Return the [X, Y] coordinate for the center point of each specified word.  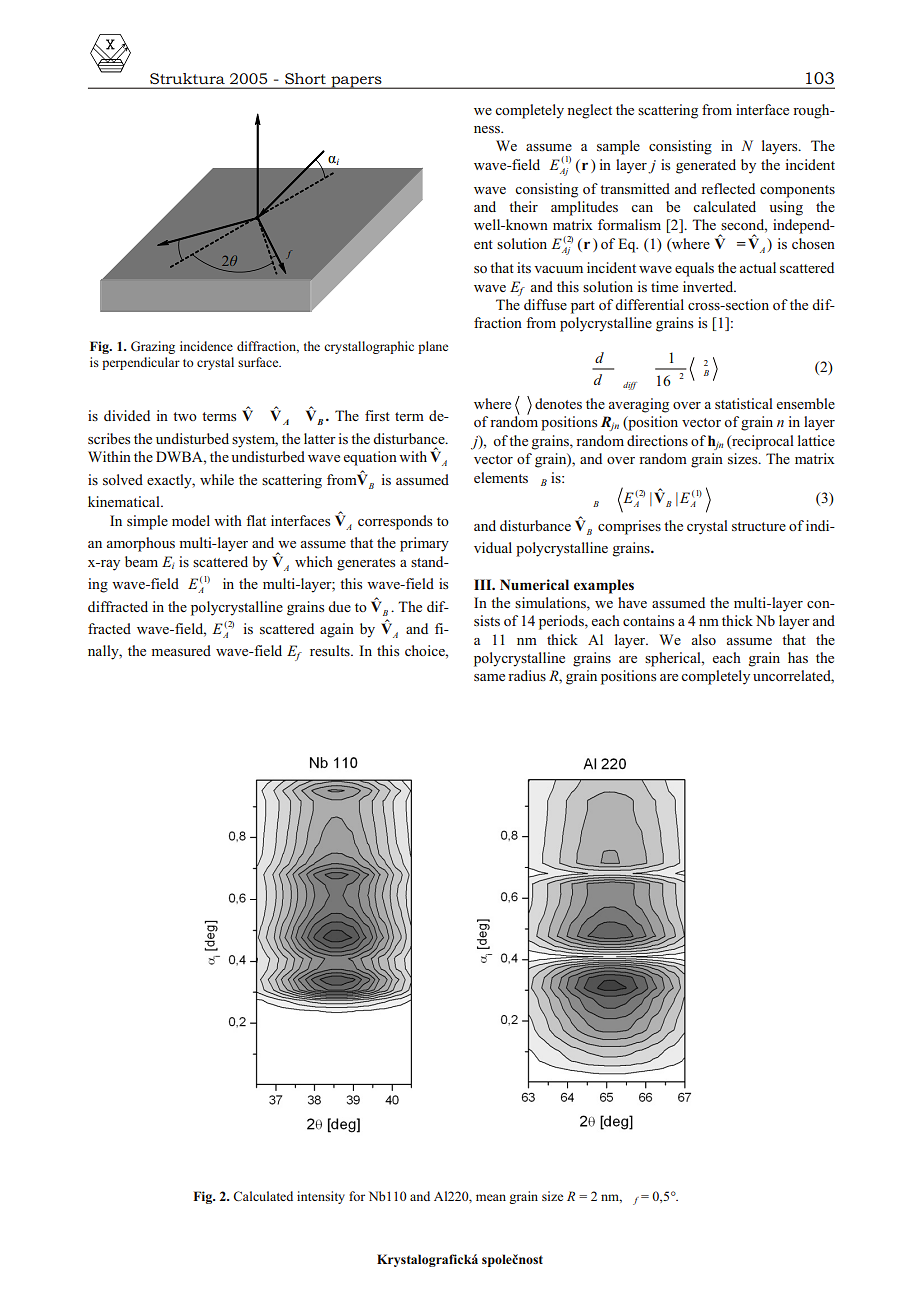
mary [433, 546]
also [704, 639]
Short [305, 78]
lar [172, 362]
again [337, 630]
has [798, 657]
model [191, 520]
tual [764, 267]
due [339, 606]
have [632, 602]
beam [141, 561]
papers [356, 82]
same [489, 677]
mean [491, 1197]
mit [641, 188]
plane [433, 347]
